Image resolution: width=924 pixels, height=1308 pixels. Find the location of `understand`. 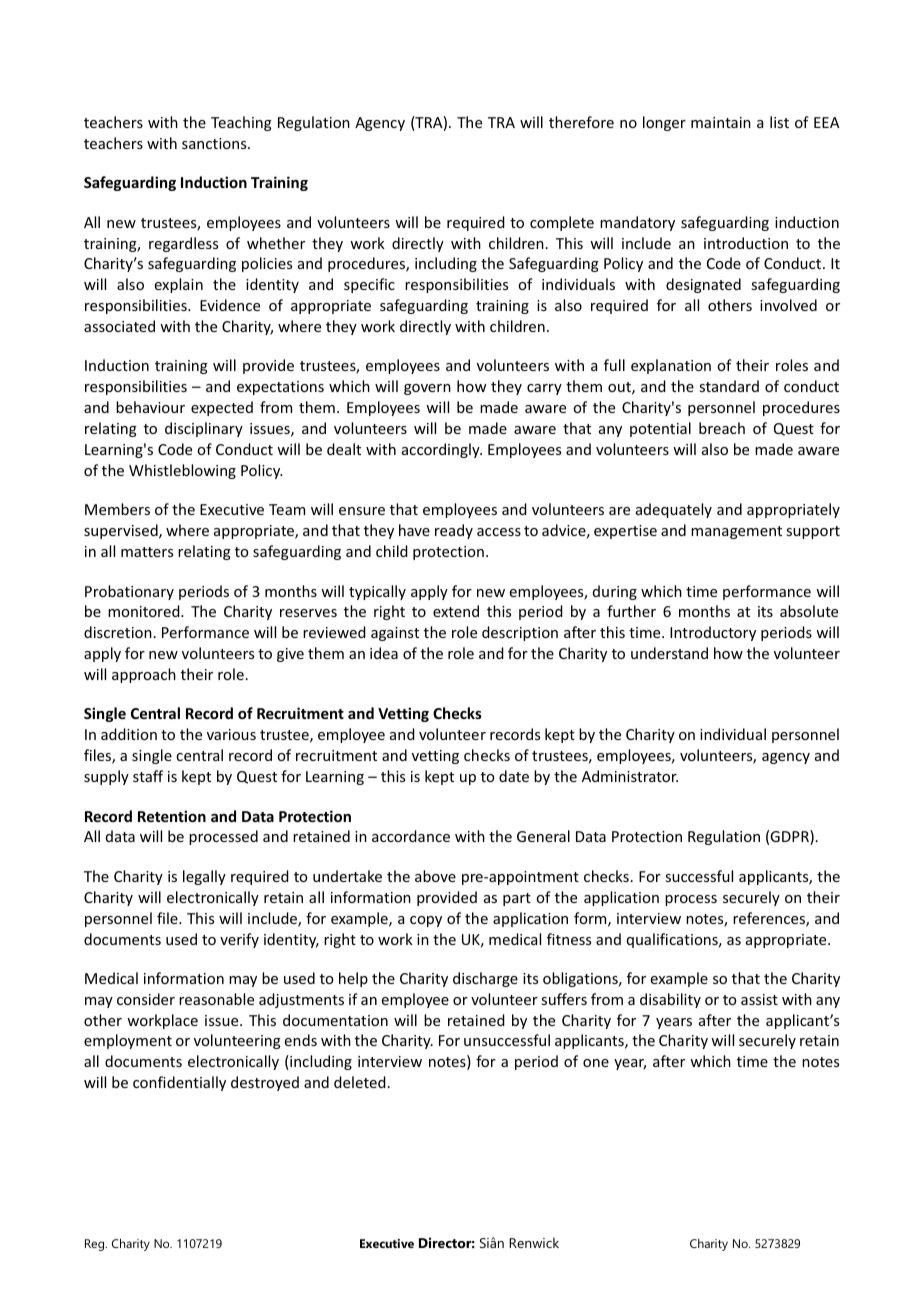

understand is located at coordinates (669, 653).
